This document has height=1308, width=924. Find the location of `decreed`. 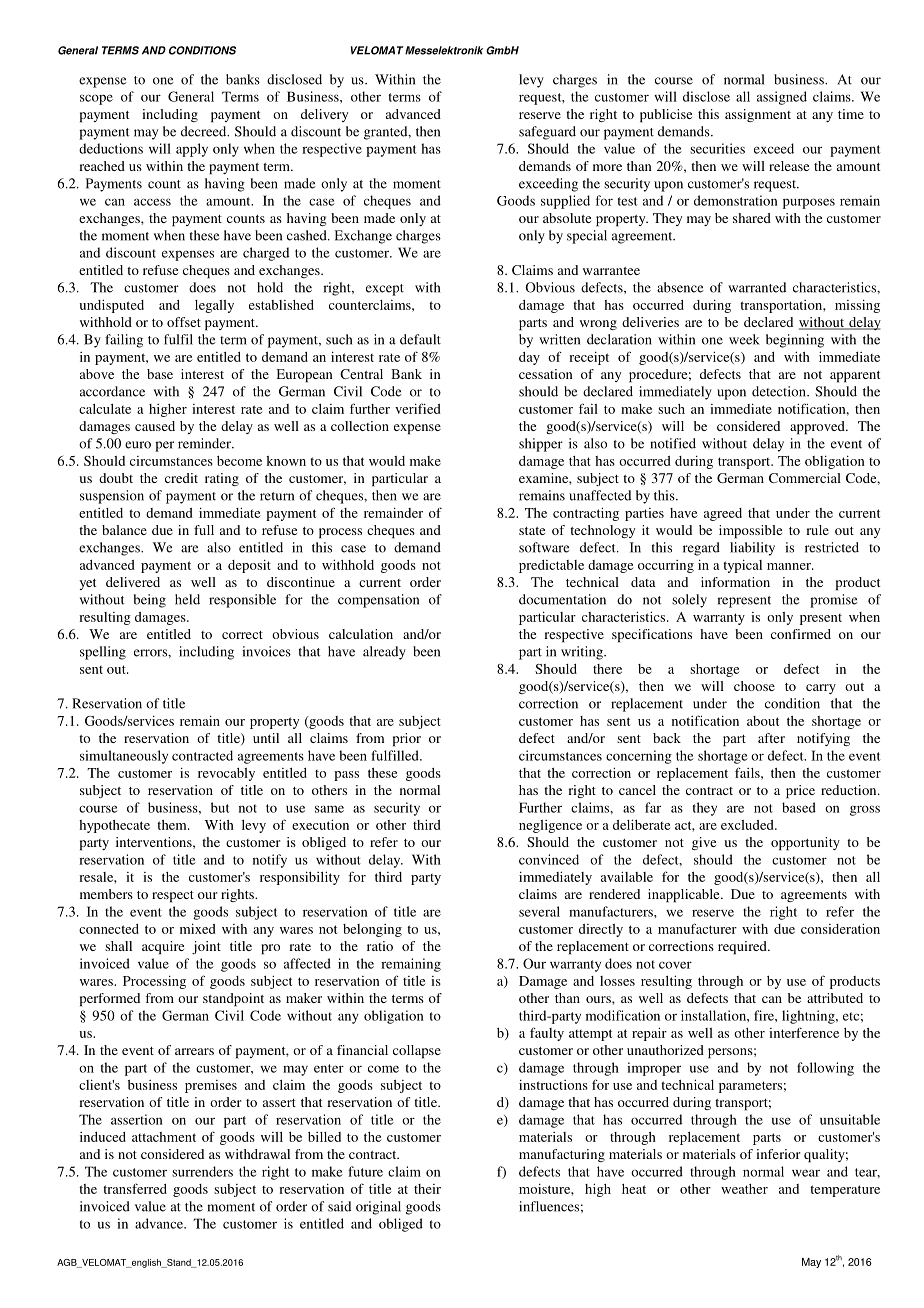

decreed is located at coordinates (205, 131).
